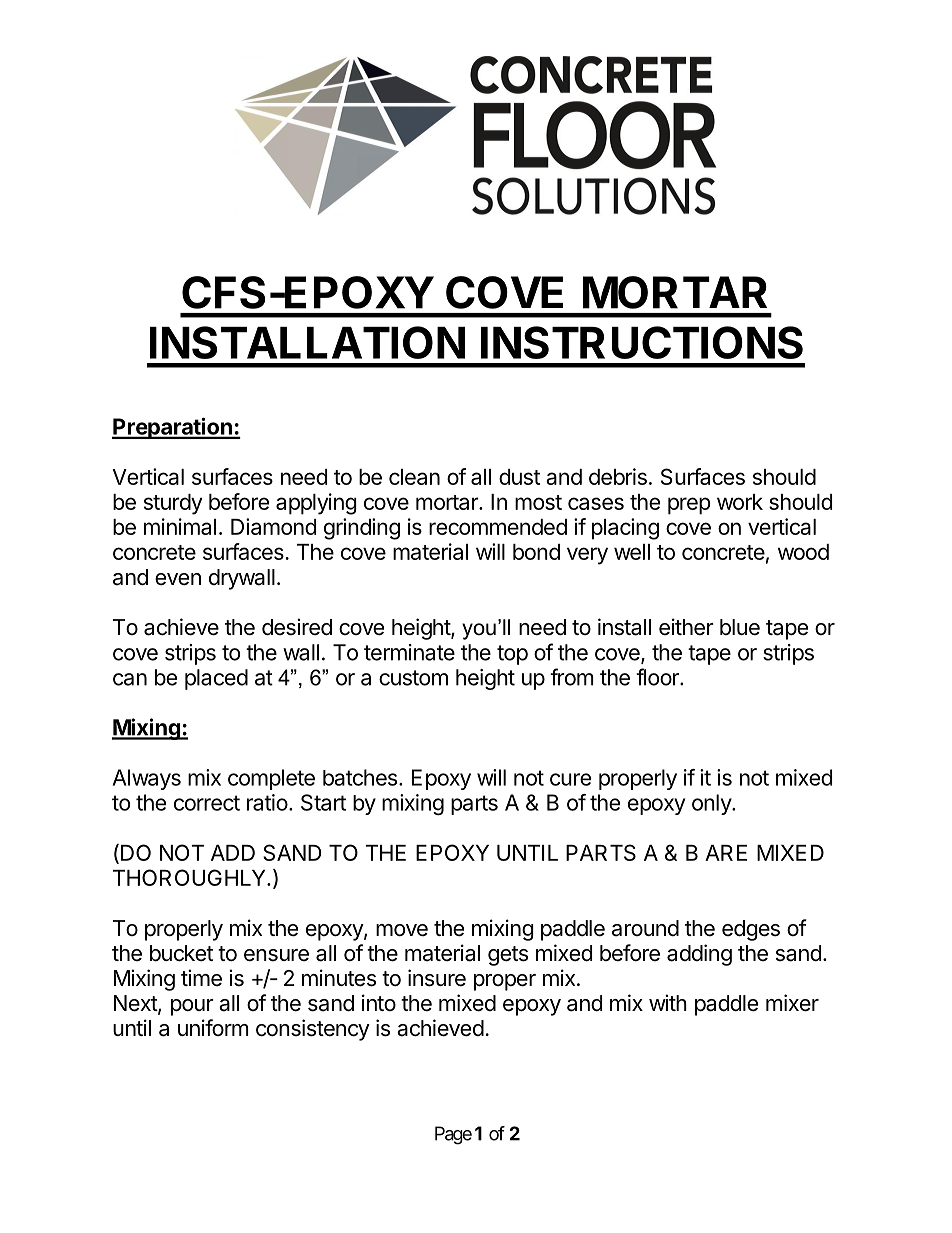  I want to click on insure, so click(437, 978).
